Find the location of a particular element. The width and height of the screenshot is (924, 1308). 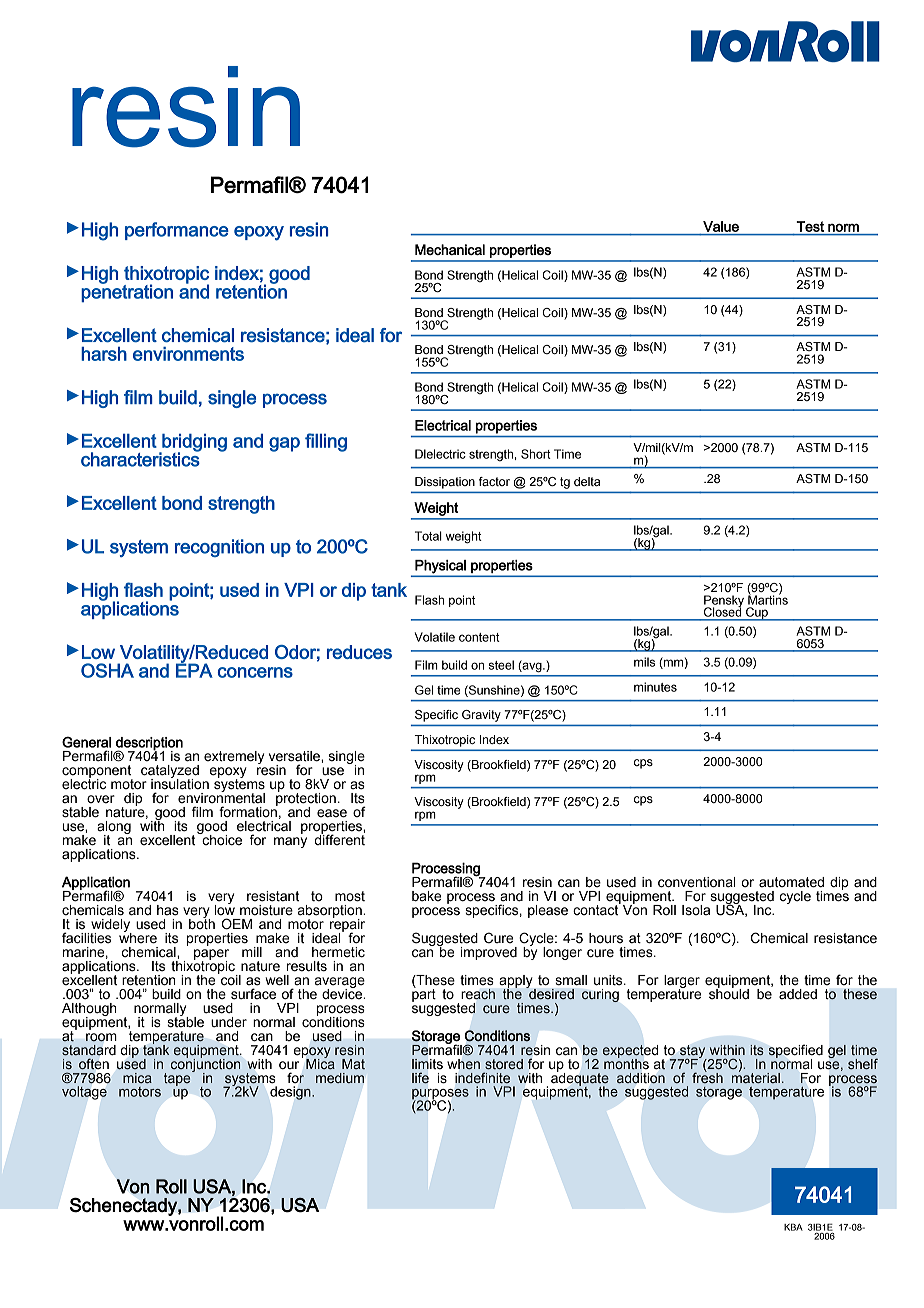

purposes is located at coordinates (440, 1095).
